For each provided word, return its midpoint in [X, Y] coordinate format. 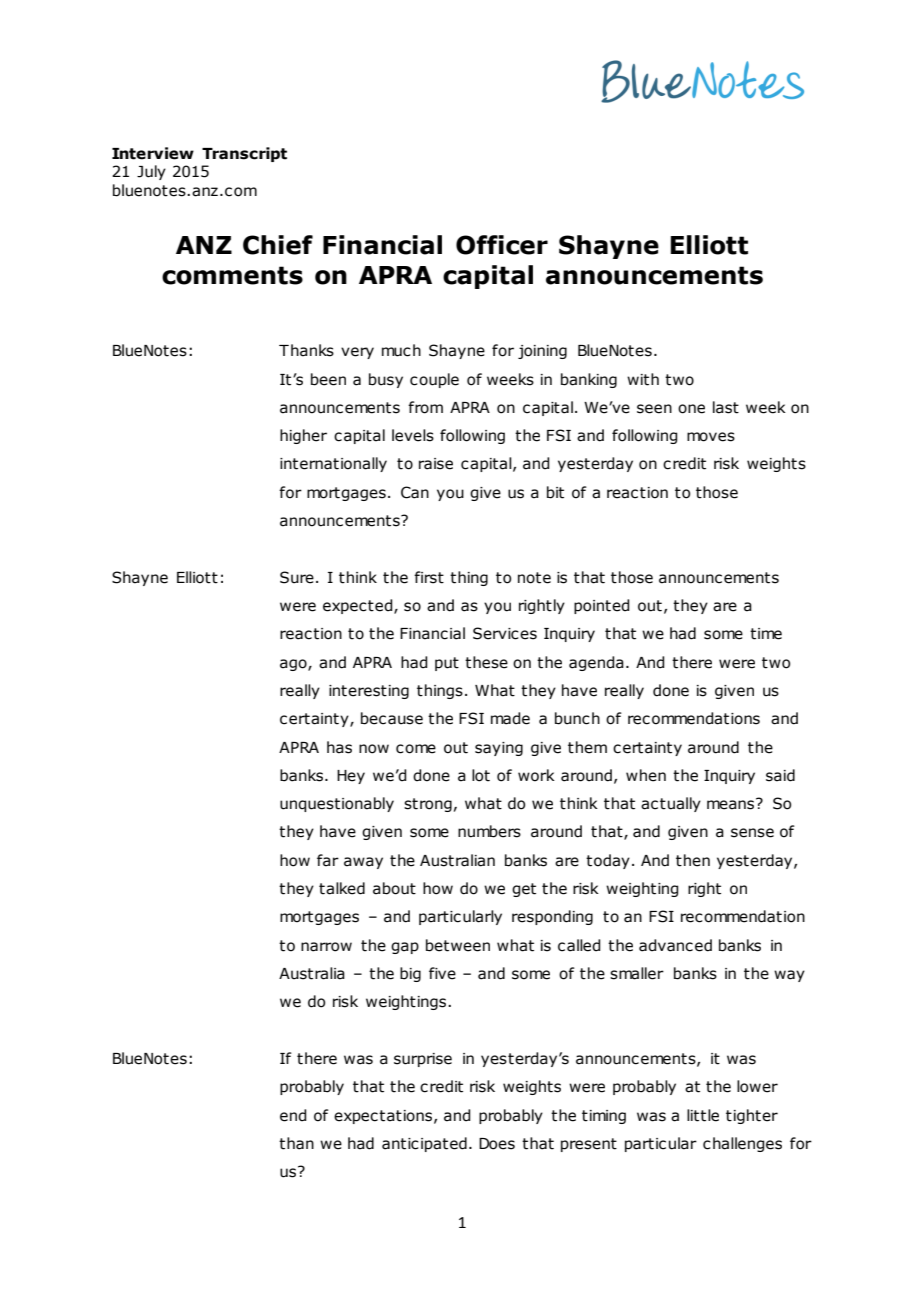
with [643, 379]
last [726, 407]
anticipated [424, 1144]
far [328, 860]
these [486, 662]
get [524, 890]
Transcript [244, 154]
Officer [502, 245]
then [693, 860]
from [425, 407]
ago [294, 665]
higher [303, 436]
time [766, 634]
